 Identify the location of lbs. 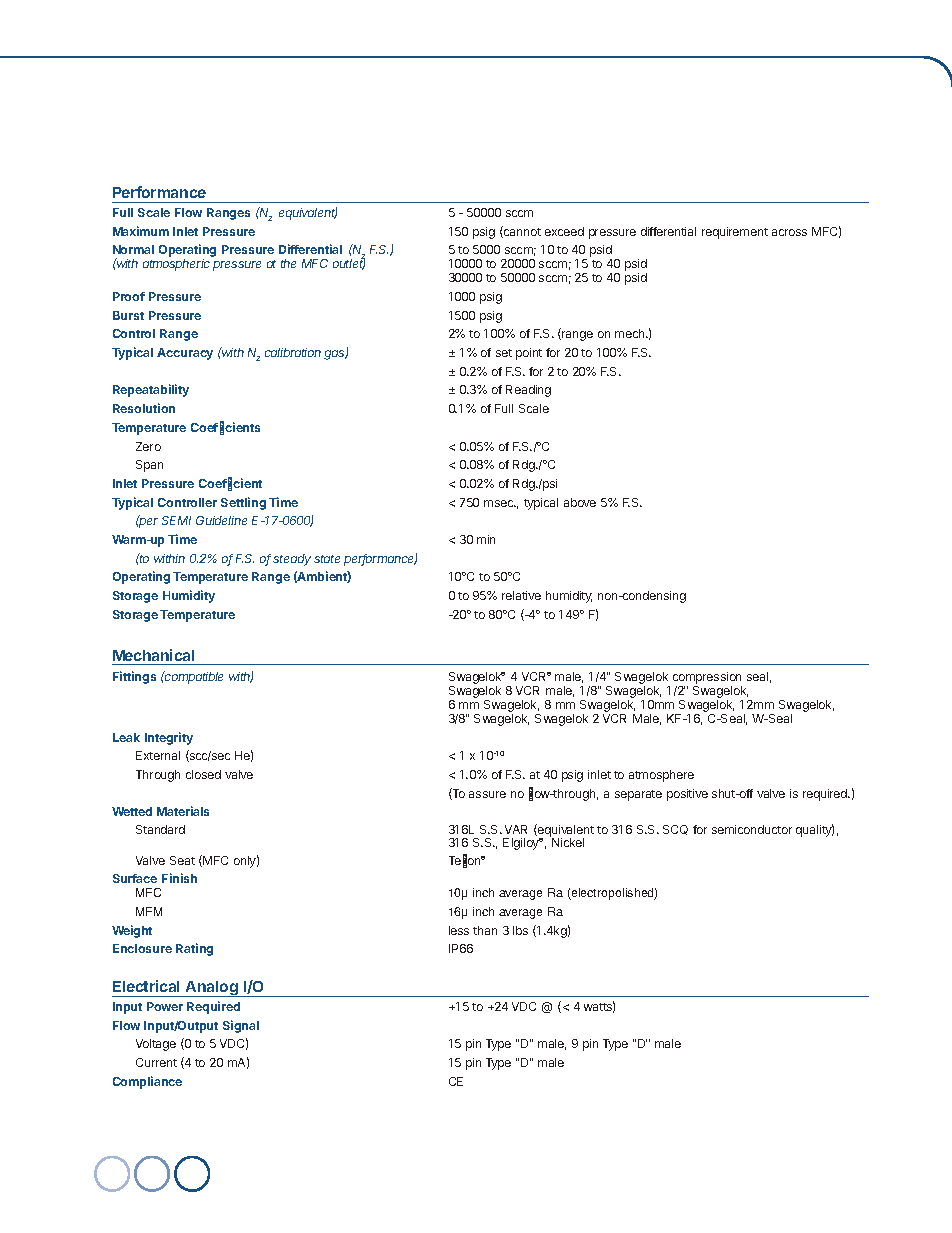
(520, 930).
